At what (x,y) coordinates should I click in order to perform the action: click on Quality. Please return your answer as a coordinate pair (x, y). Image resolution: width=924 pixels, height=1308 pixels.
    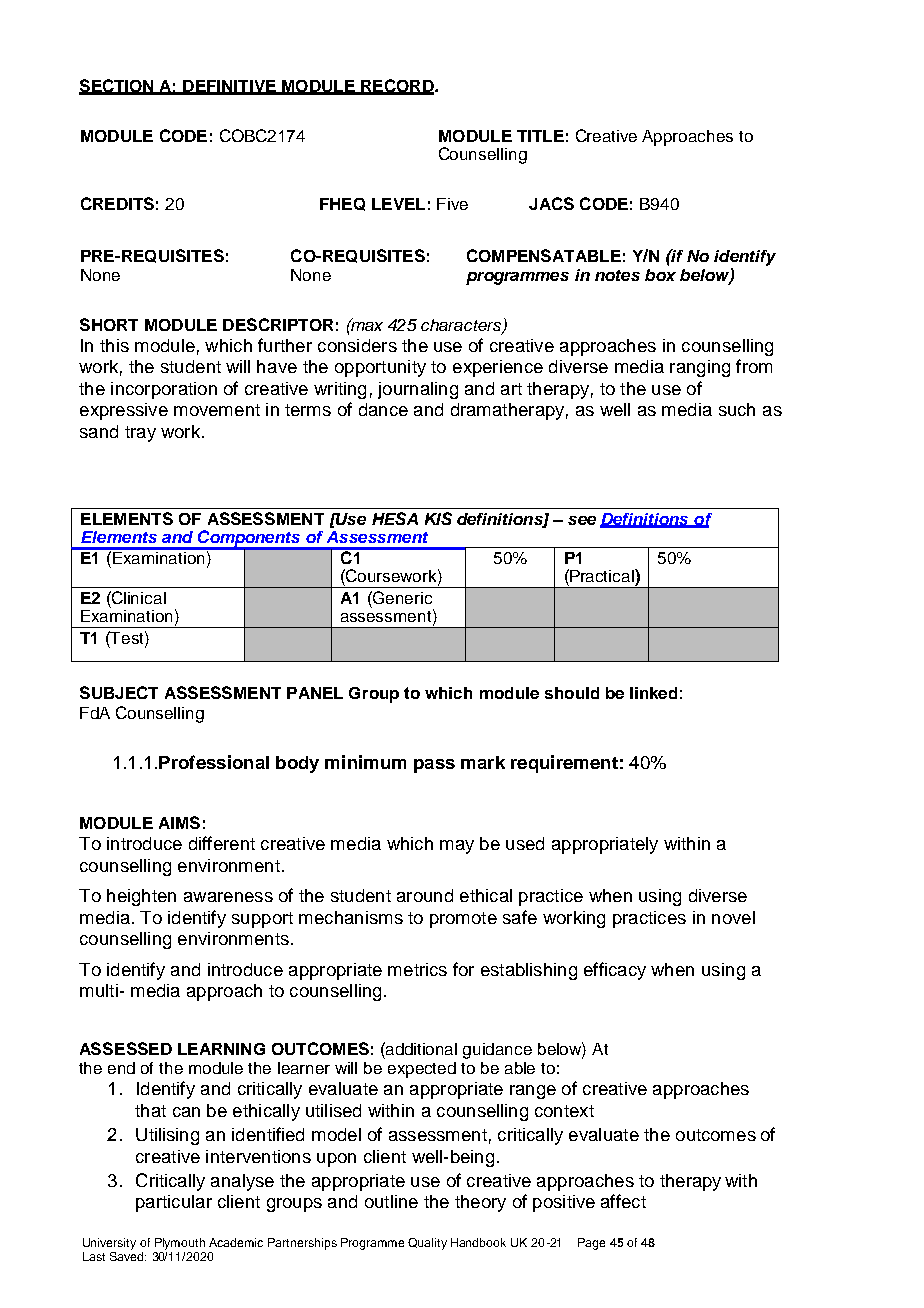
    Looking at the image, I should click on (427, 1244).
